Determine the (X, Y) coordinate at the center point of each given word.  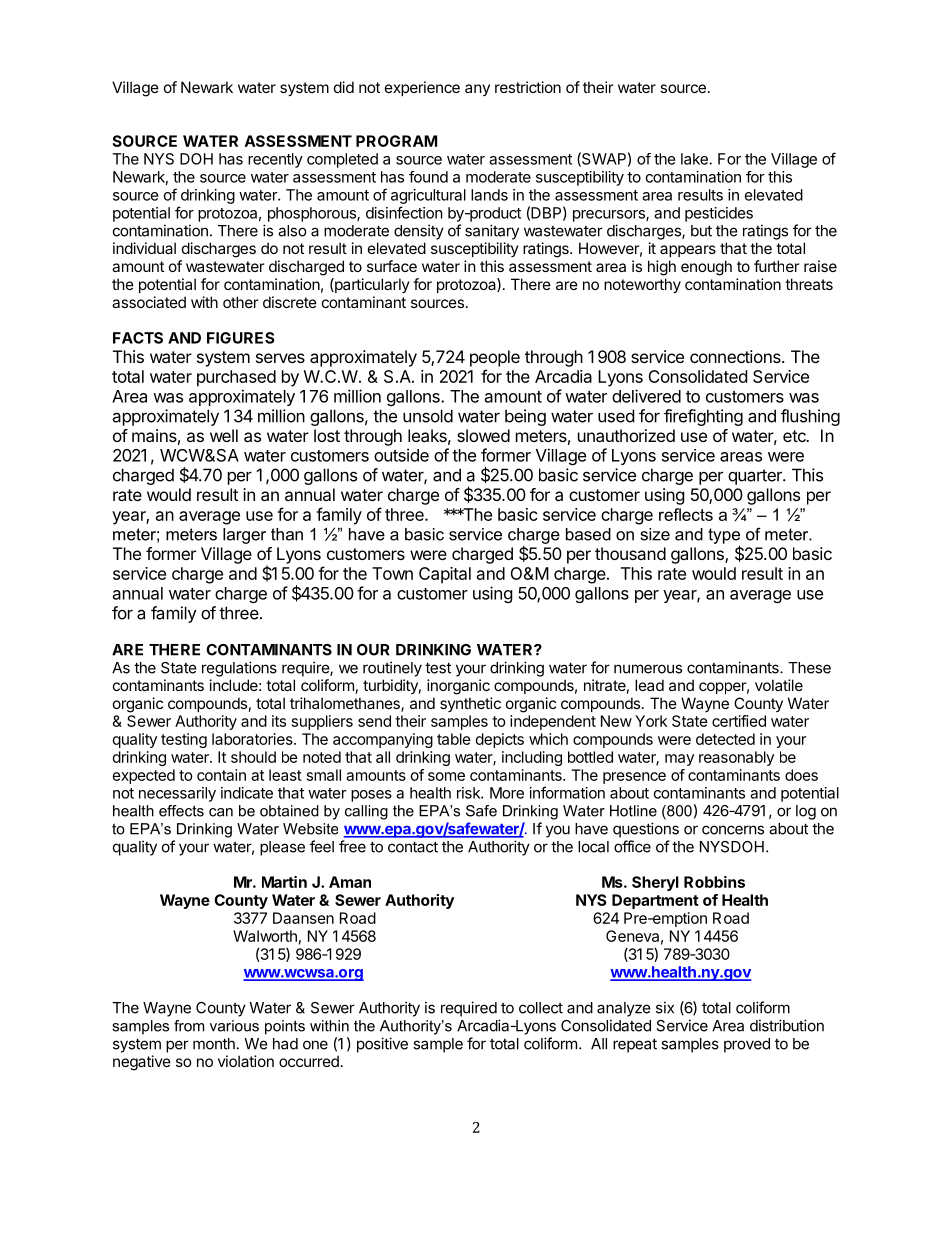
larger (244, 536)
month (214, 1044)
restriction (528, 87)
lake (694, 159)
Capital (445, 575)
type (724, 537)
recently (275, 160)
